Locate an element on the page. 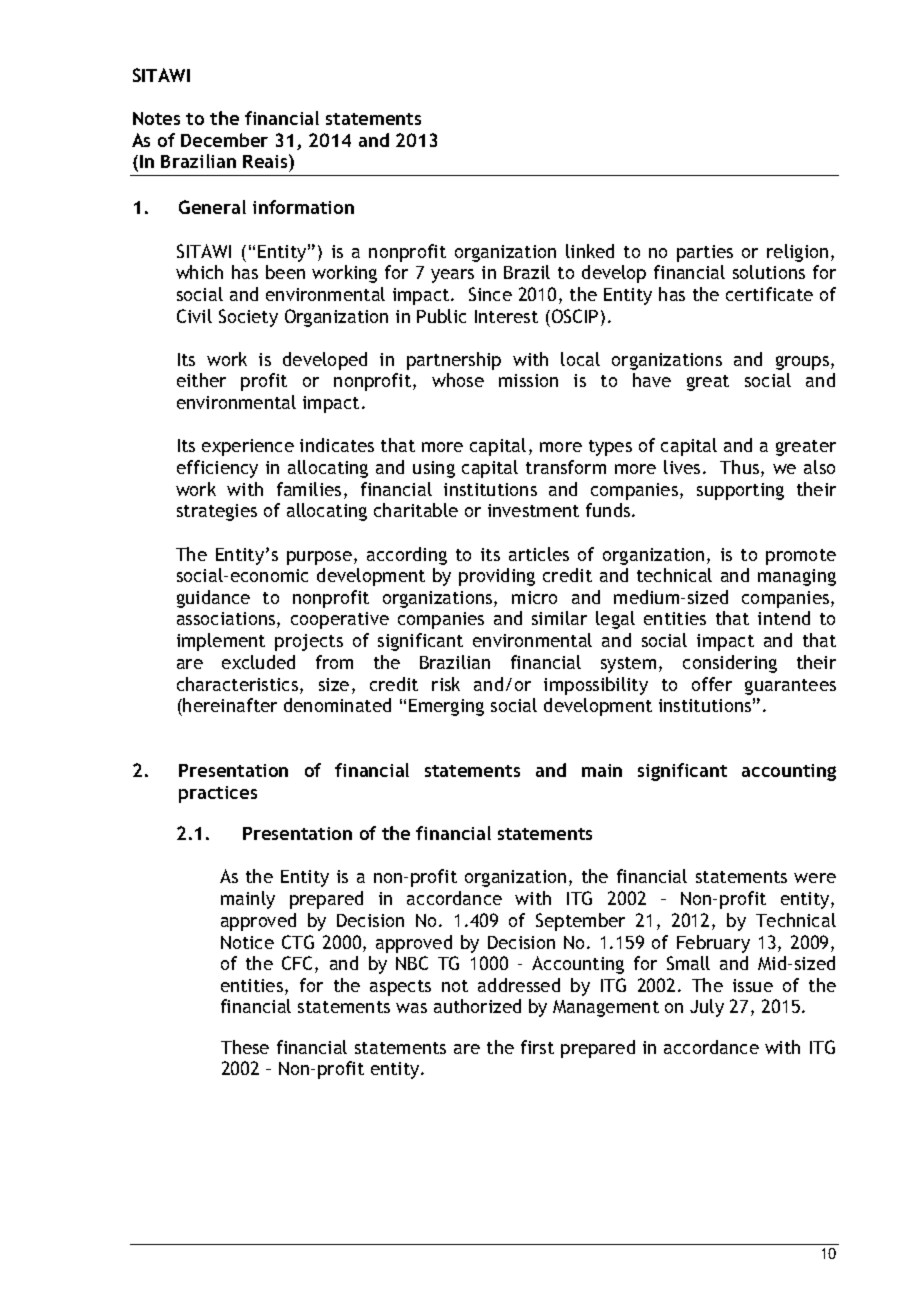  Emerging is located at coordinates (446, 707).
